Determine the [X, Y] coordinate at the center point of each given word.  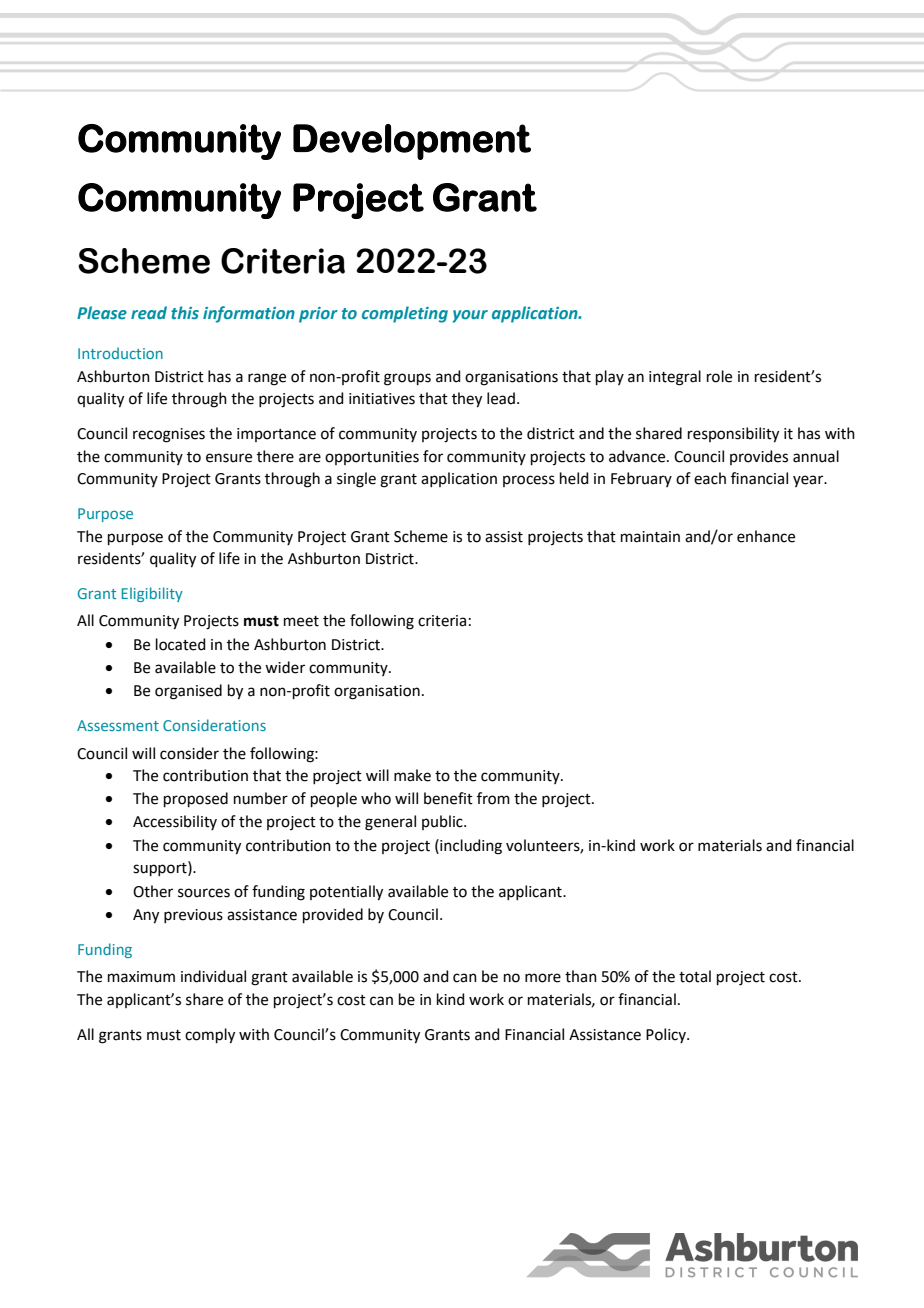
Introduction [120, 353]
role [719, 376]
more [543, 978]
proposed [196, 799]
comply [210, 1036]
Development [412, 142]
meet [301, 621]
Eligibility [152, 594]
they [467, 400]
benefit [448, 798]
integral [675, 378]
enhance [766, 536]
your [470, 316]
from [493, 798]
